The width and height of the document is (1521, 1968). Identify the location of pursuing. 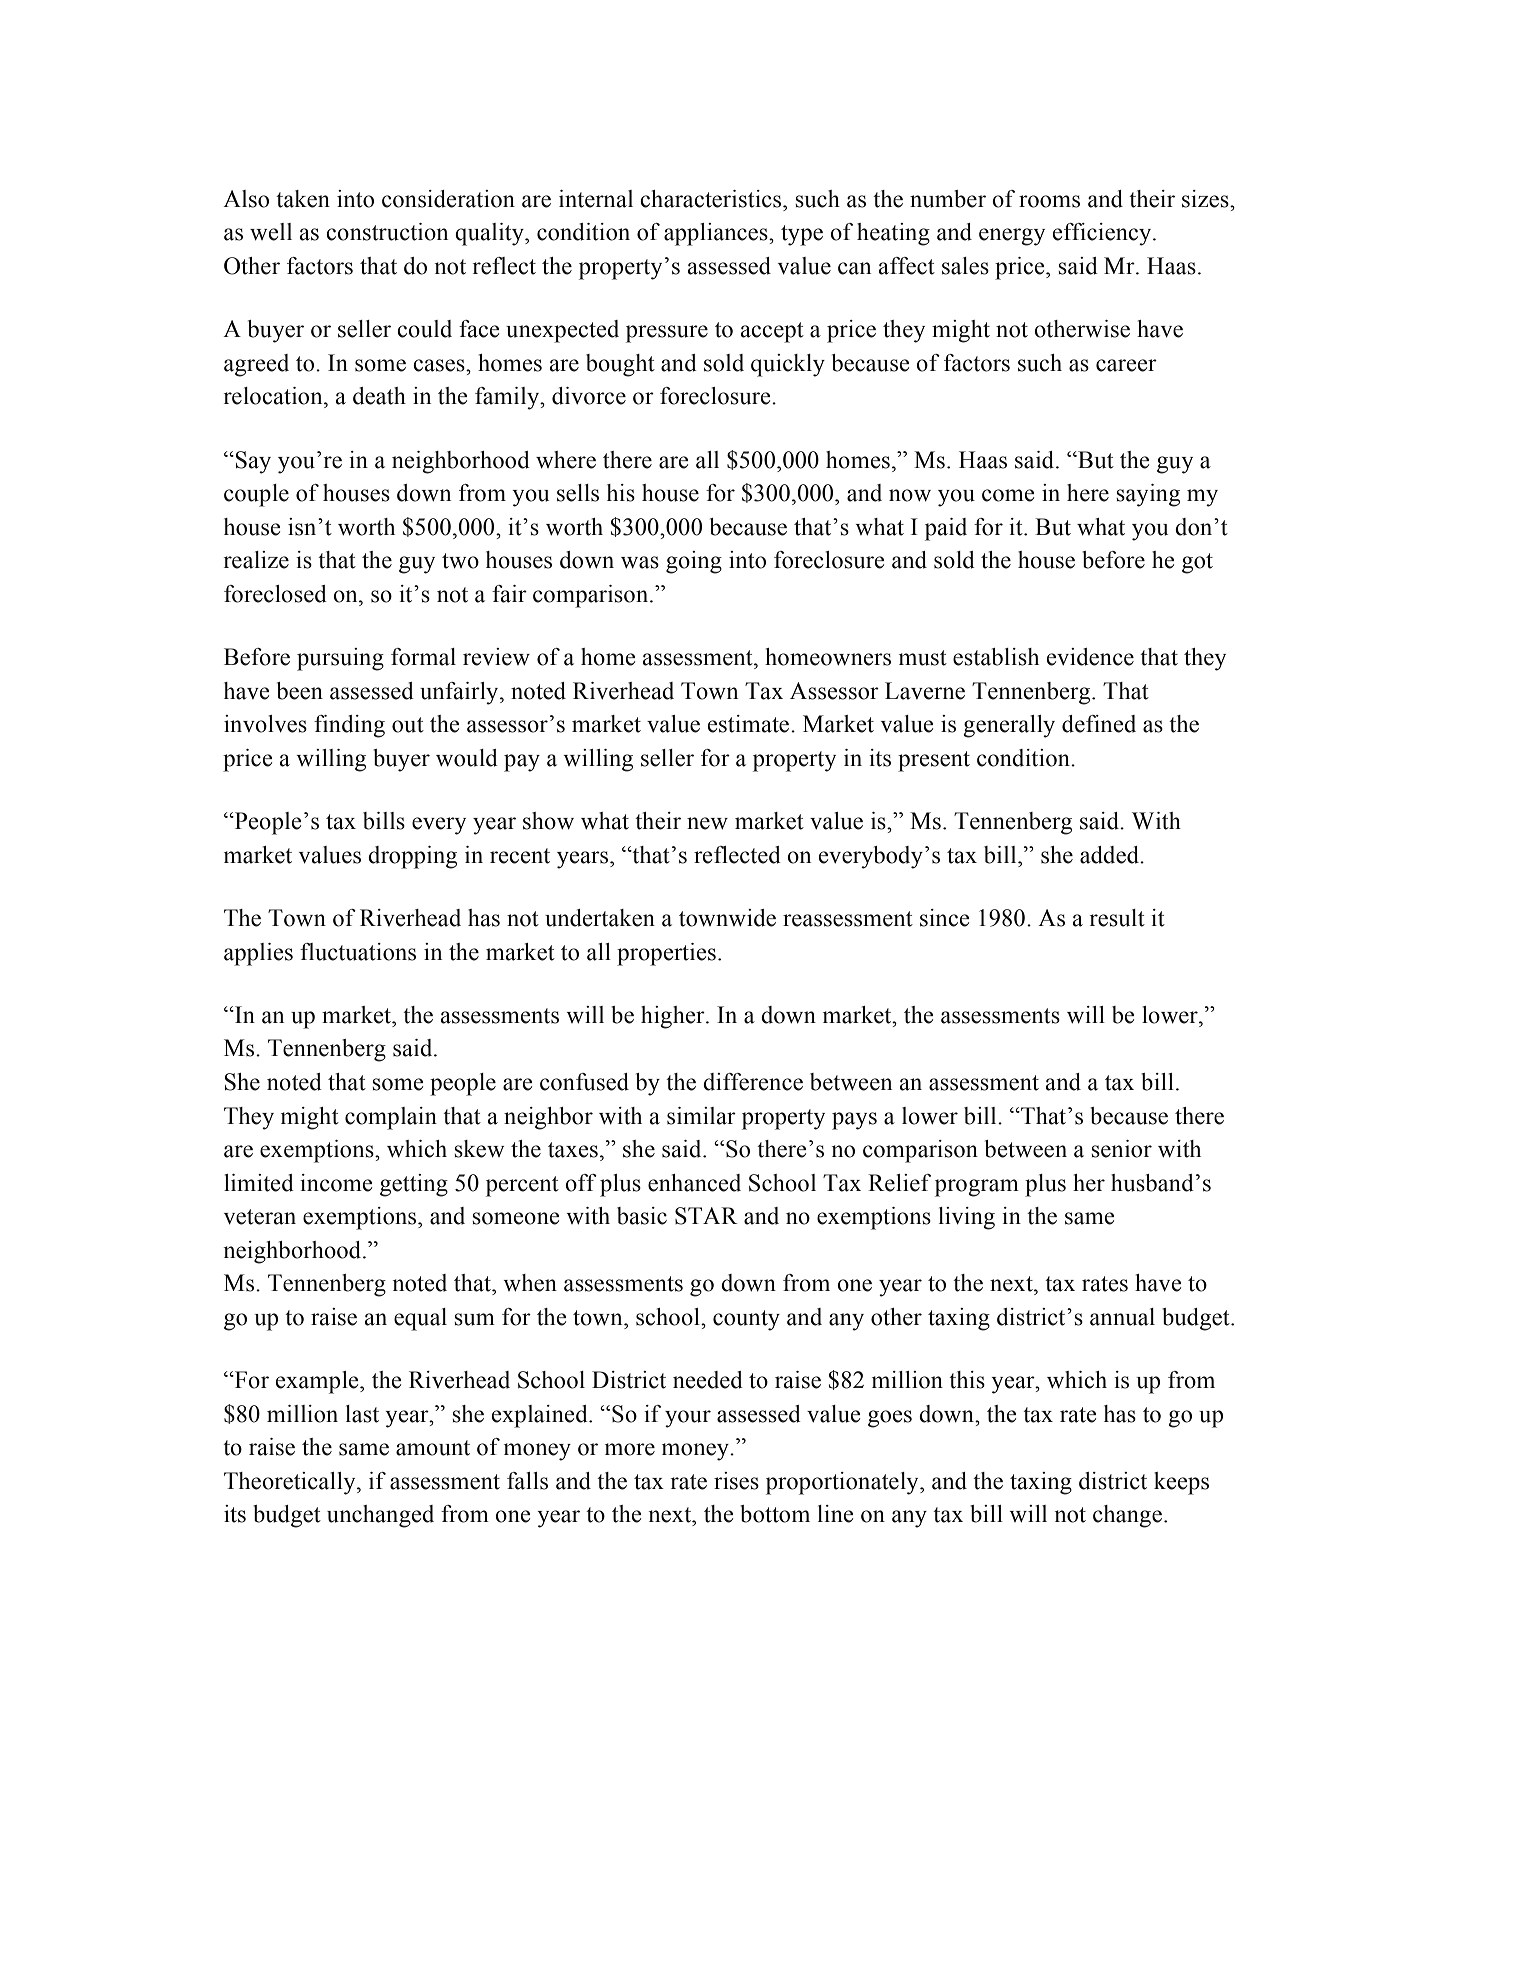
(340, 659).
